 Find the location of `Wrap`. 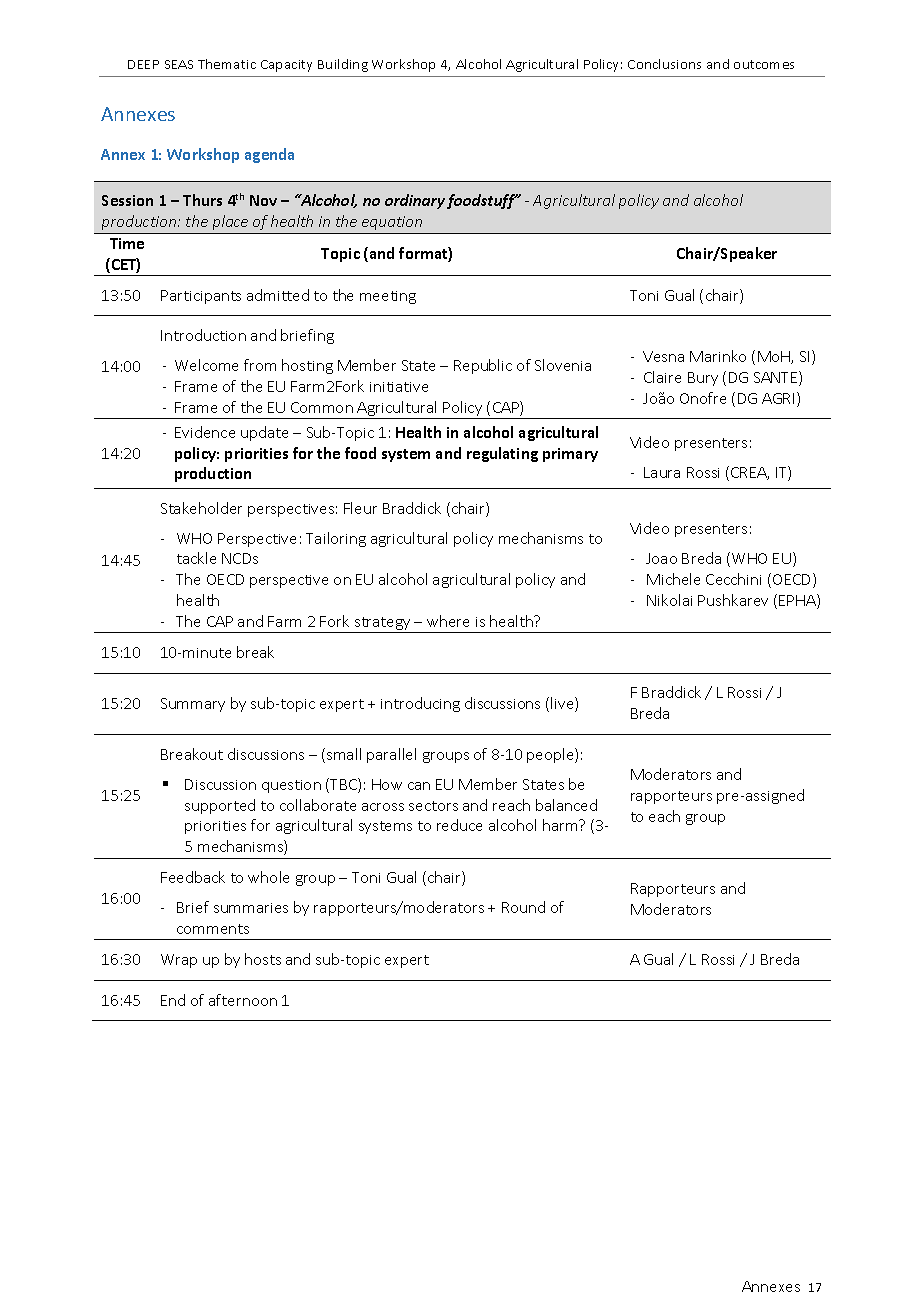

Wrap is located at coordinates (179, 961).
